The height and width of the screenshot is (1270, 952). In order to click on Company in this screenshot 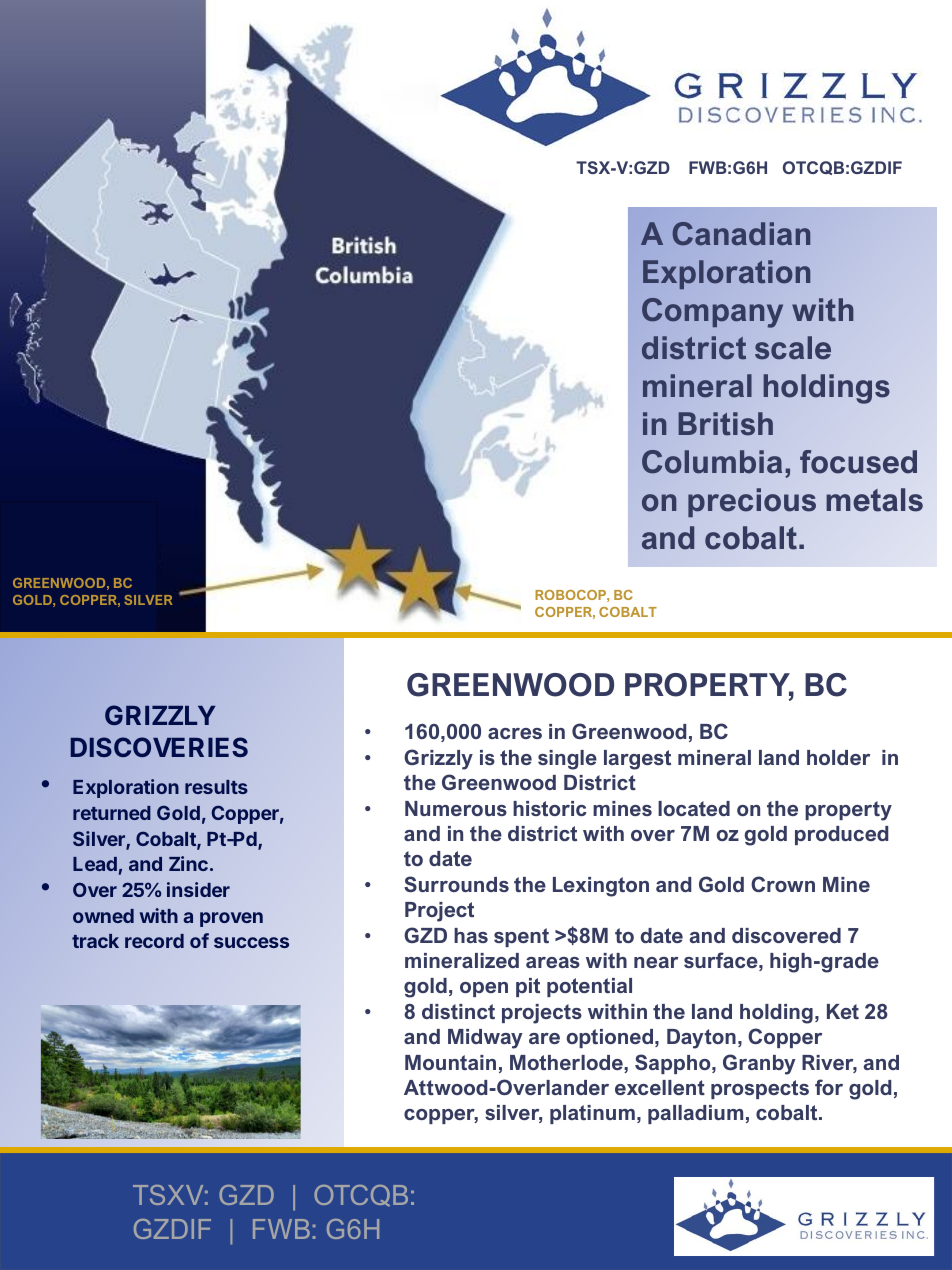, I will do `click(712, 313)`.
